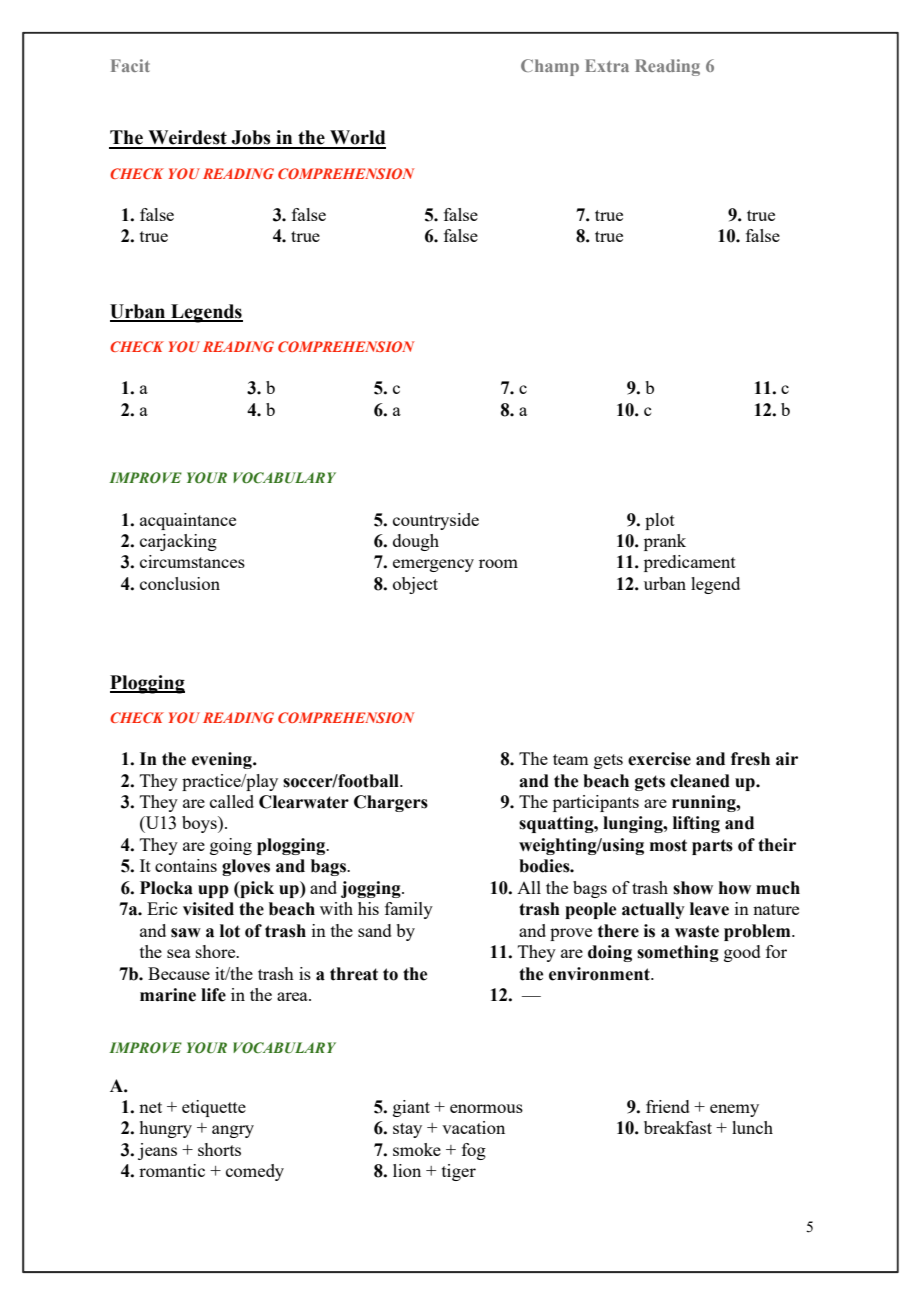 The height and width of the document is (1308, 924). What do you see at coordinates (550, 67) in the document?
I see `Champ` at bounding box center [550, 67].
